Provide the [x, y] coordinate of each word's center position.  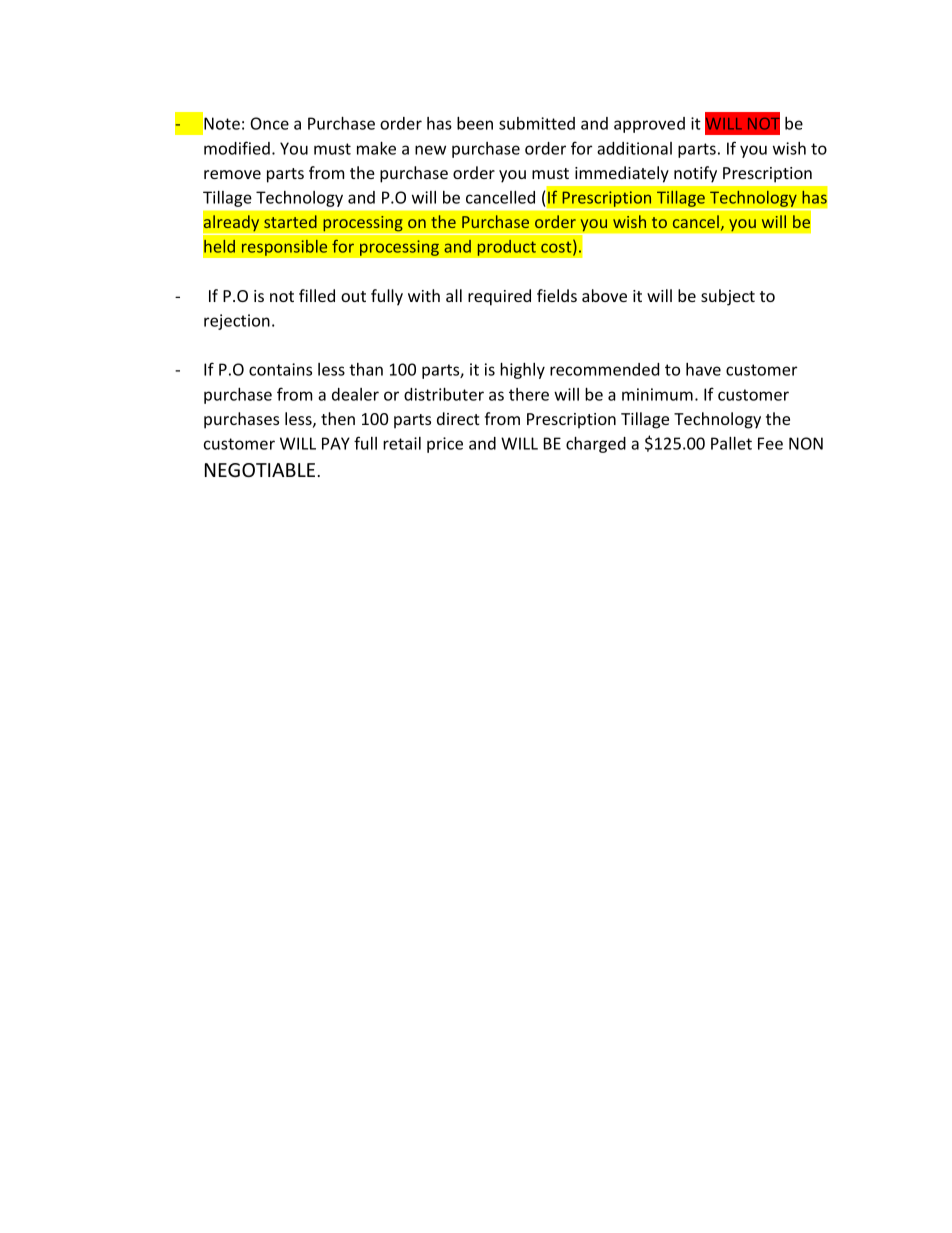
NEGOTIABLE [260, 470]
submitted [537, 123]
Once [269, 123]
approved [649, 125]
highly [522, 370]
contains [280, 369]
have [703, 369]
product [506, 247]
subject [728, 297]
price [445, 445]
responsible [284, 247]
